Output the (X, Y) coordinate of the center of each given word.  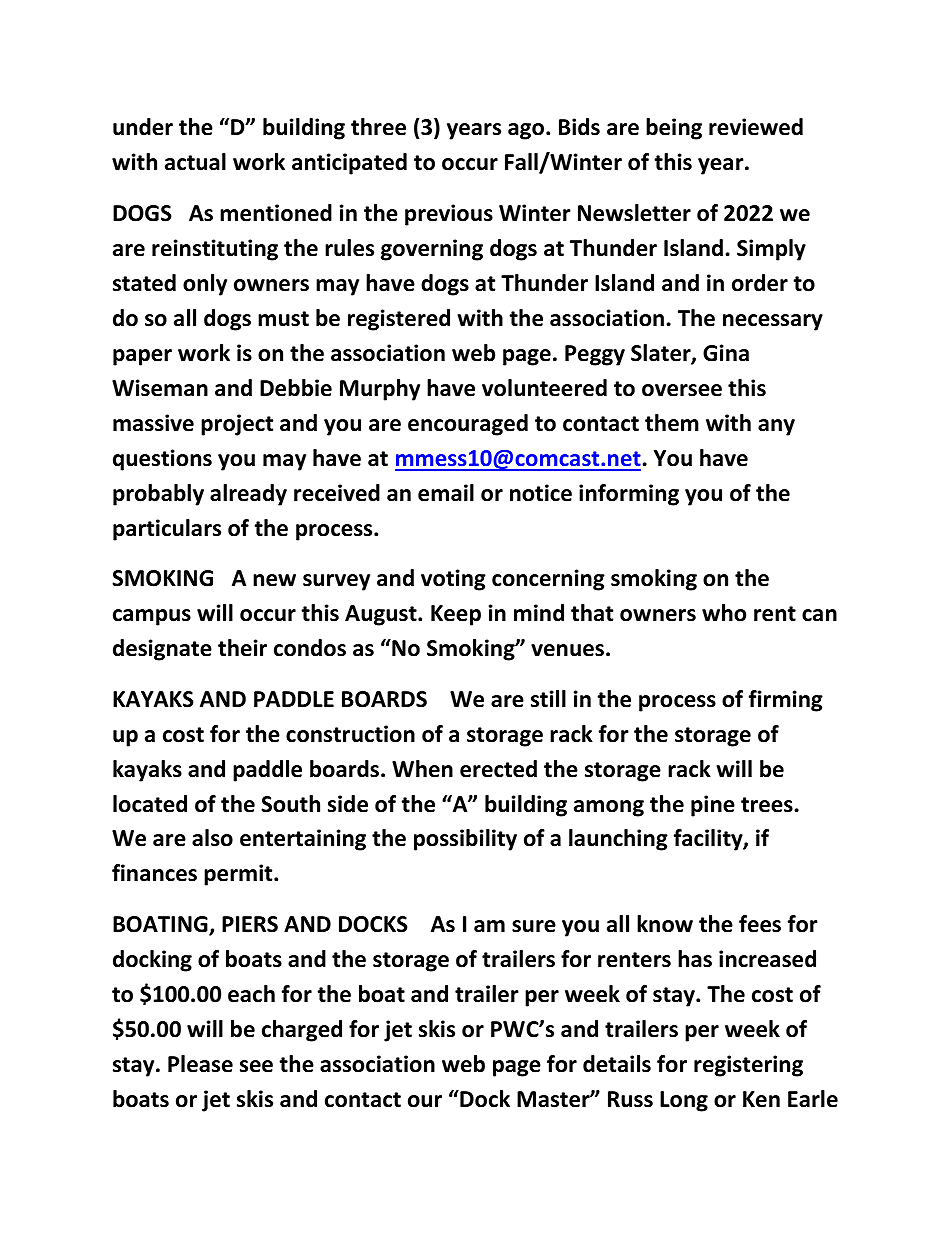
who (724, 613)
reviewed (756, 127)
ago (527, 131)
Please (200, 1064)
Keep (456, 615)
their (242, 648)
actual (195, 162)
